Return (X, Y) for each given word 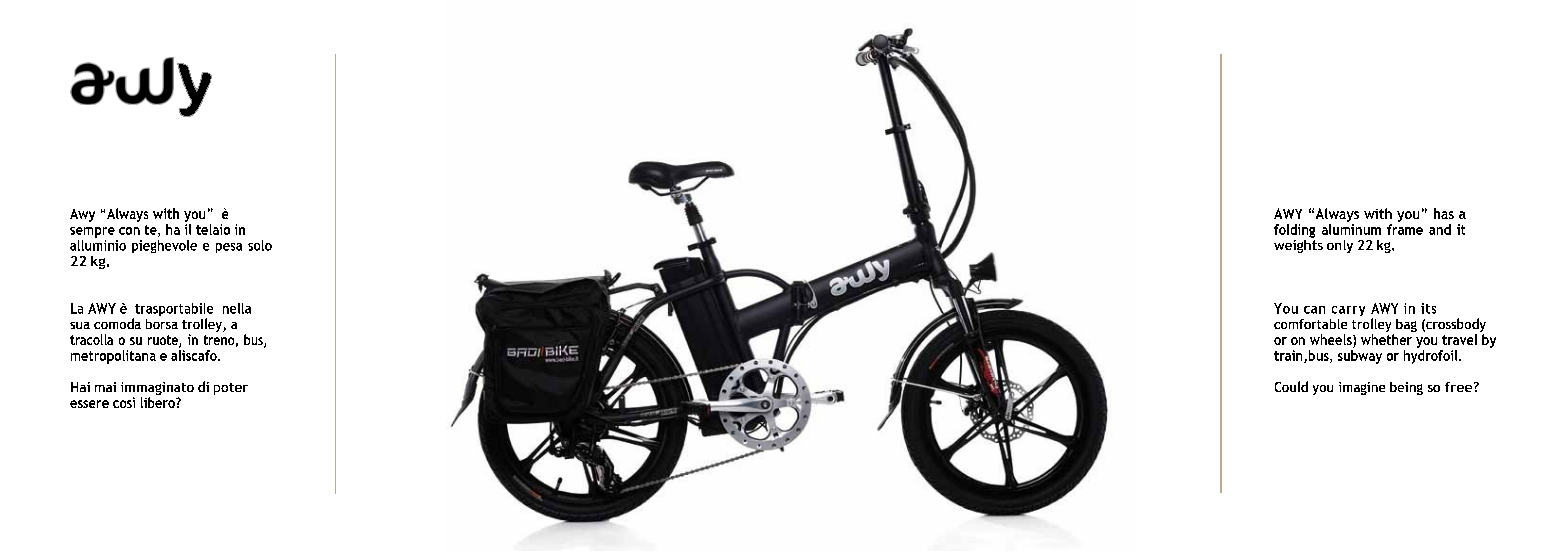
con (129, 231)
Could (1291, 386)
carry (1348, 311)
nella (237, 308)
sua (80, 325)
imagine (1362, 388)
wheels (1332, 341)
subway (1360, 355)
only (1340, 246)
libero (159, 402)
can (1314, 310)
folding (1294, 231)
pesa (229, 248)
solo (260, 245)
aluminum (1351, 228)
